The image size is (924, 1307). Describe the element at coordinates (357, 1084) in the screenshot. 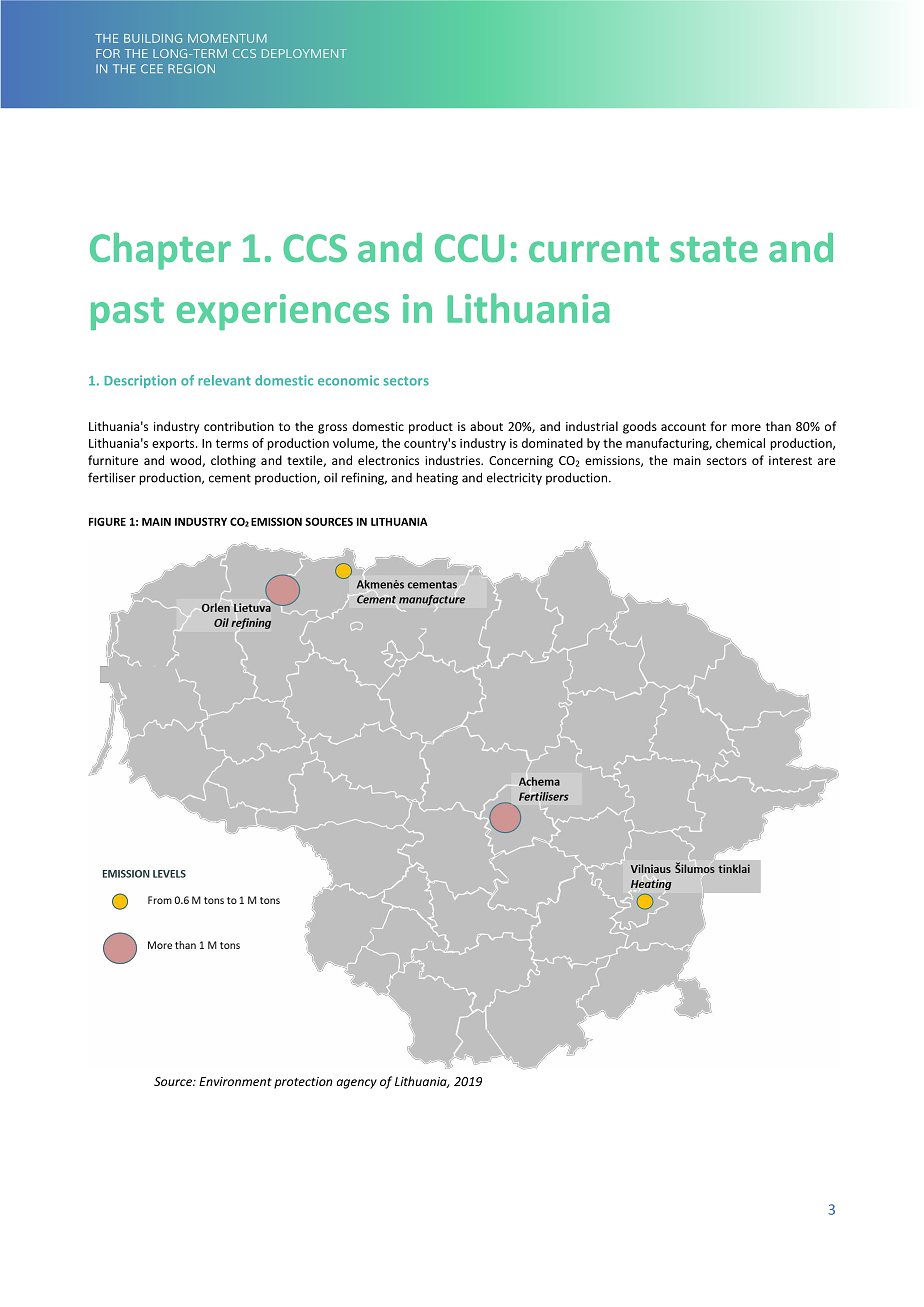

I see `agency` at that location.
